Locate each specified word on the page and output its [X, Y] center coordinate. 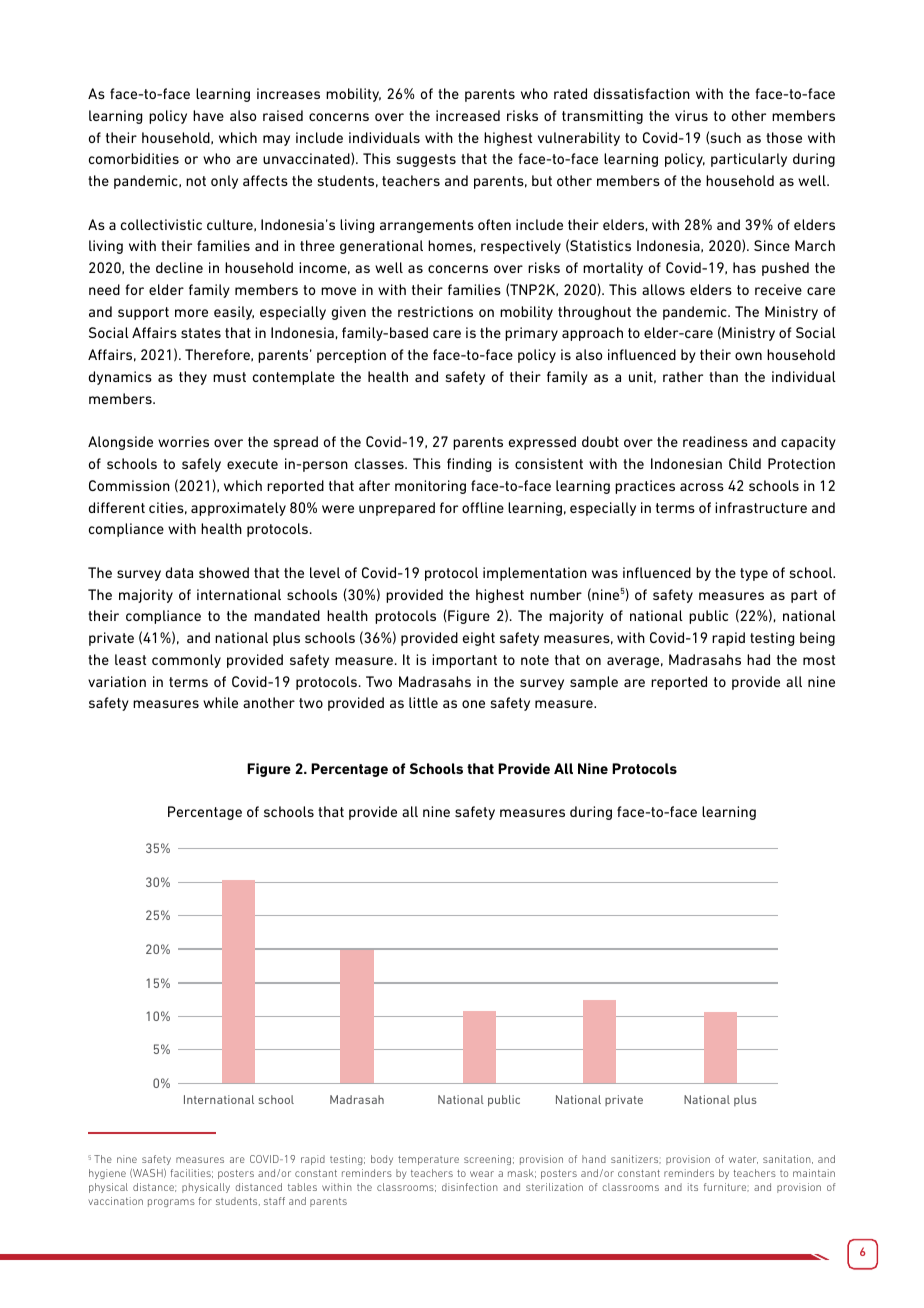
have [208, 115]
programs [171, 1203]
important [464, 661]
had [758, 659]
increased [468, 115]
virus [691, 115]
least [130, 659]
